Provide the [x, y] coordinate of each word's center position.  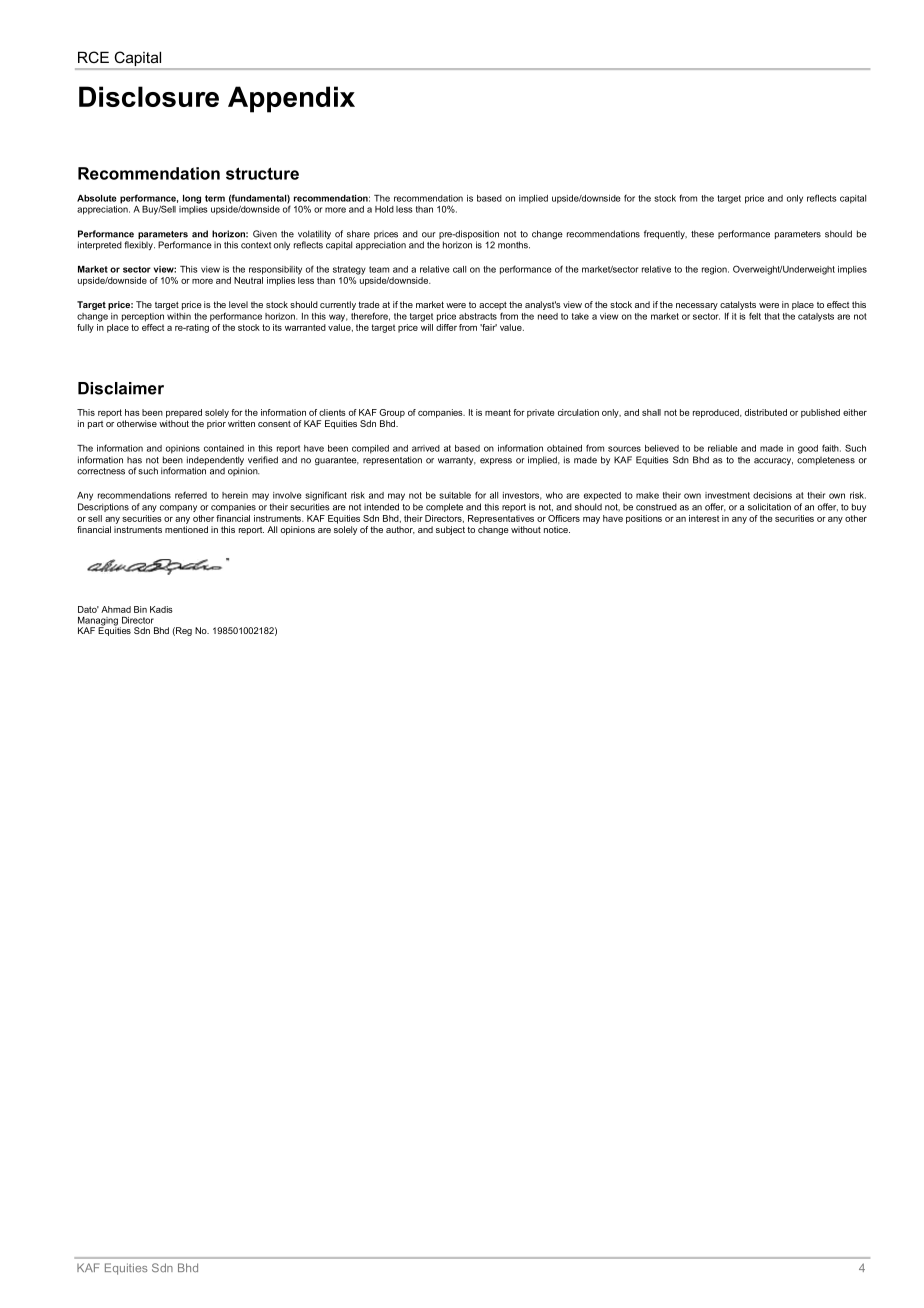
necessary [697, 306]
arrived [426, 448]
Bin [140, 609]
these [702, 234]
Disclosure [149, 96]
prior [216, 424]
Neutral [248, 280]
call [459, 269]
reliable [723, 448]
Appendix [291, 99]
